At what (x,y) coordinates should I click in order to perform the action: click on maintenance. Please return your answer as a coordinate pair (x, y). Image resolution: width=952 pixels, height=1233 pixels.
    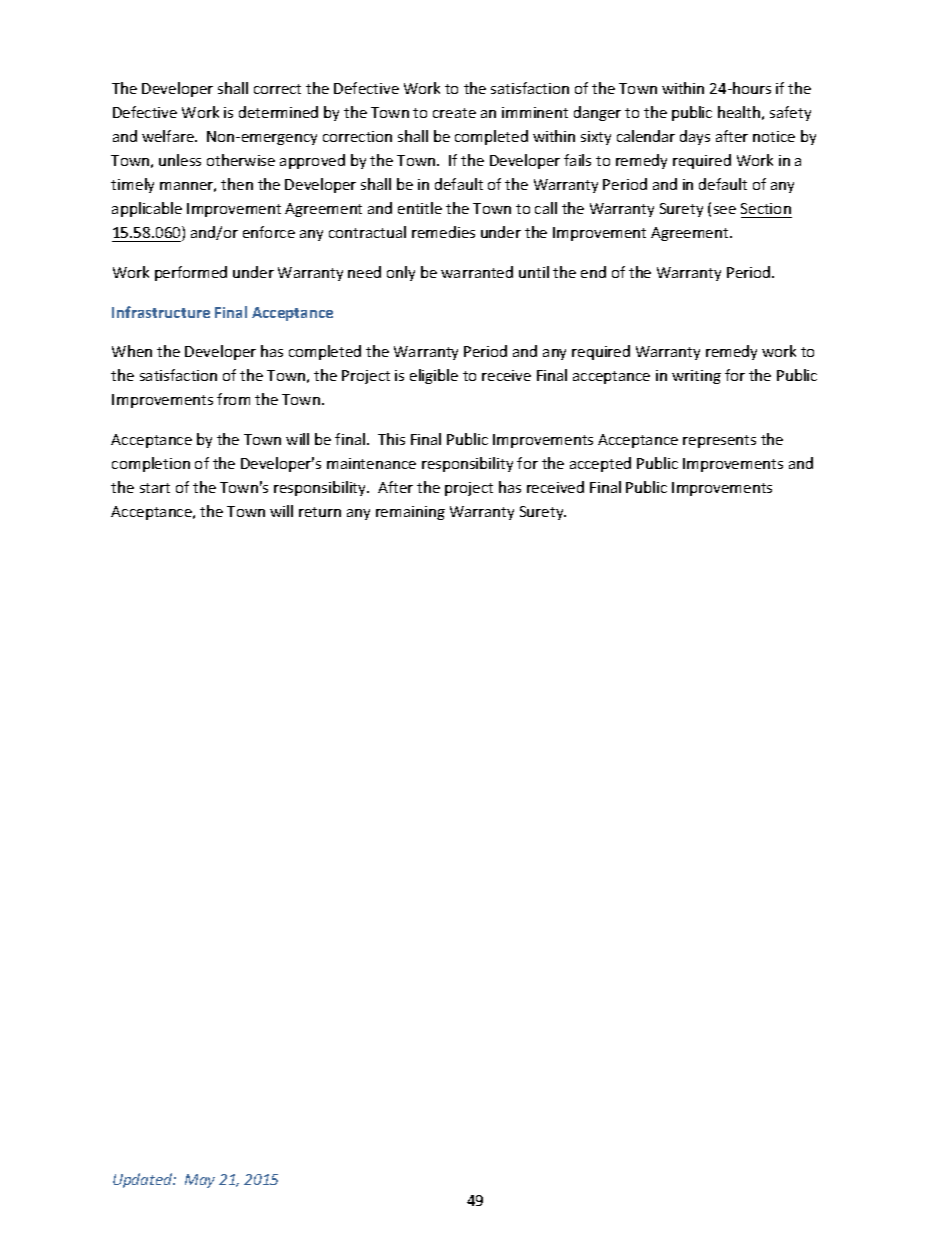
    Looking at the image, I should click on (371, 463).
